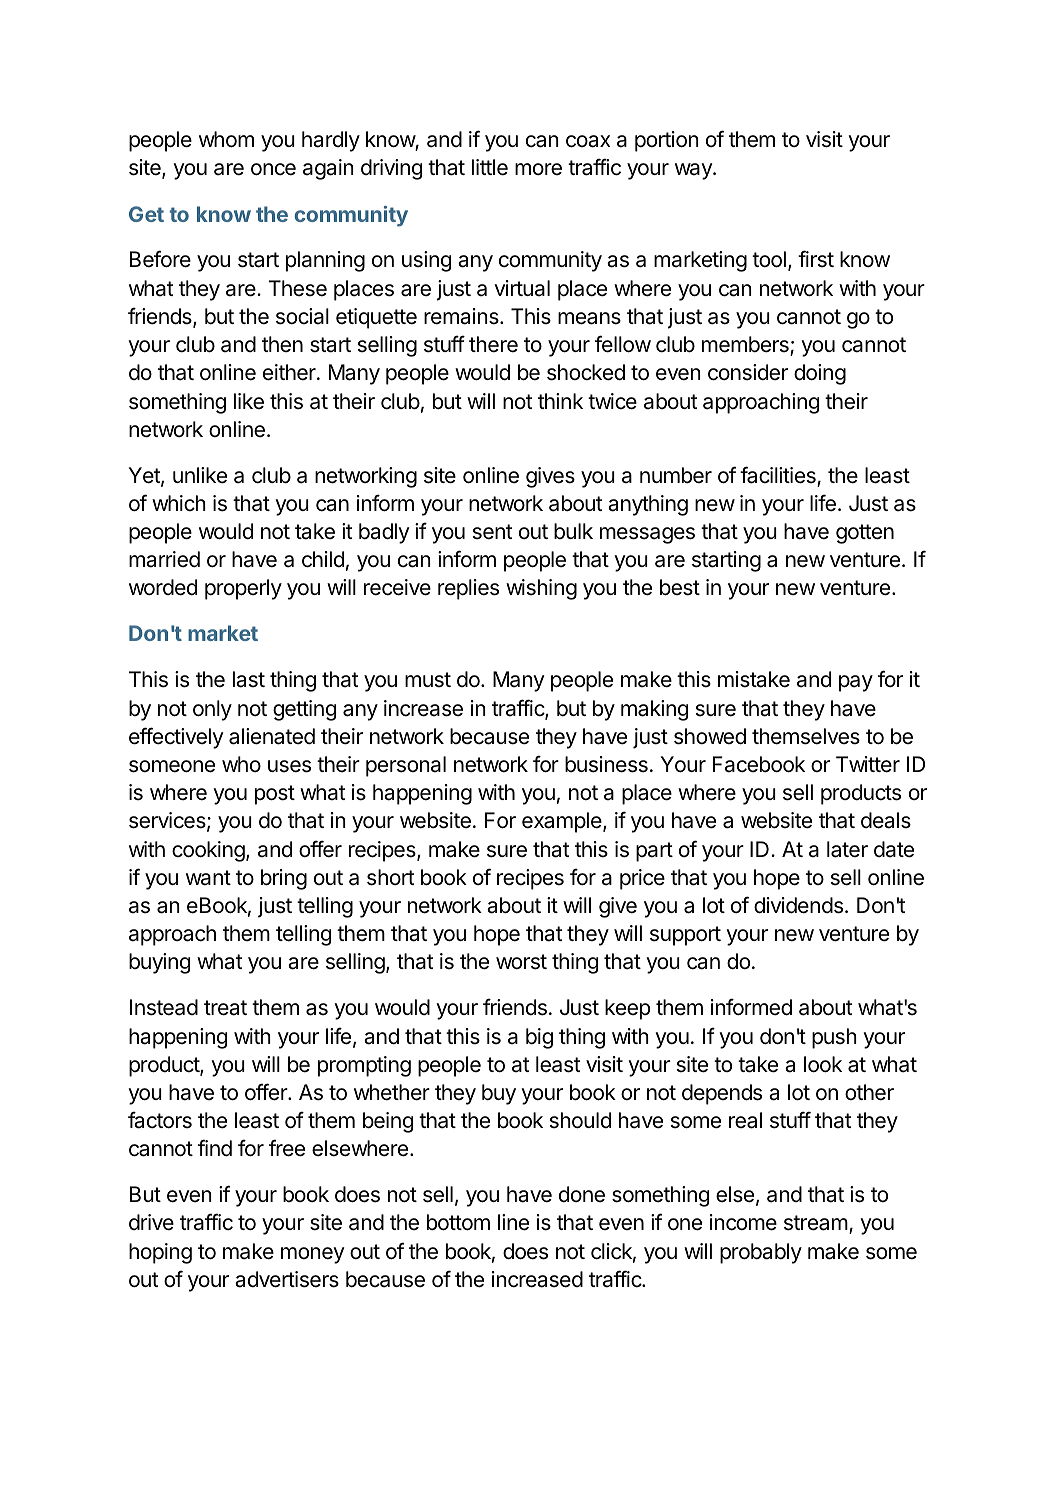 This screenshot has height=1496, width=1058. I want to click on advertisers, so click(287, 1279).
